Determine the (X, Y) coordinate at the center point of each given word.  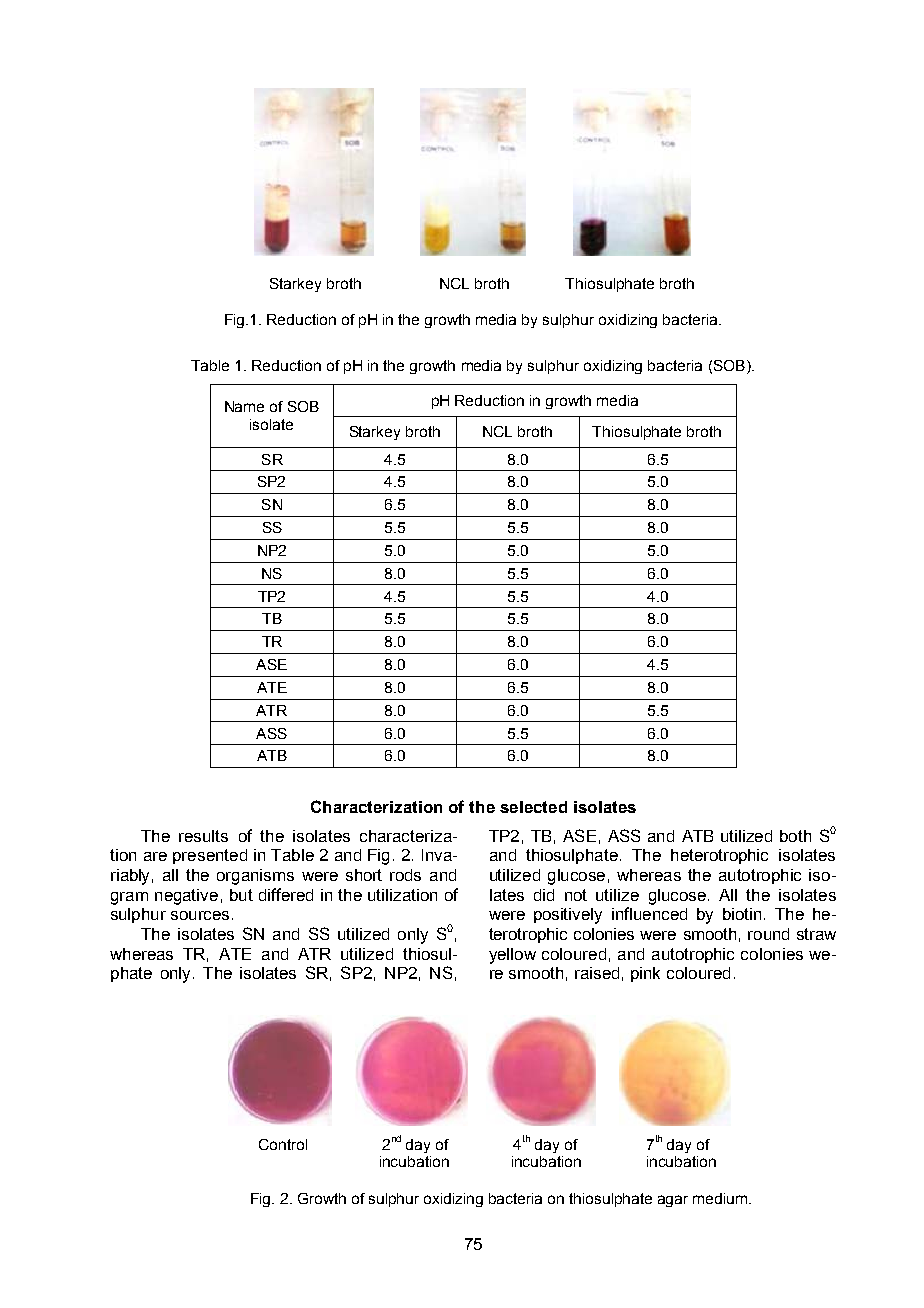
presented (210, 856)
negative (186, 897)
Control (283, 1144)
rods (405, 875)
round (768, 934)
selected (533, 807)
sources (202, 915)
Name (244, 406)
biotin (742, 914)
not (576, 895)
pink (645, 974)
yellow (512, 956)
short (364, 875)
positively (568, 916)
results (203, 836)
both (795, 836)
